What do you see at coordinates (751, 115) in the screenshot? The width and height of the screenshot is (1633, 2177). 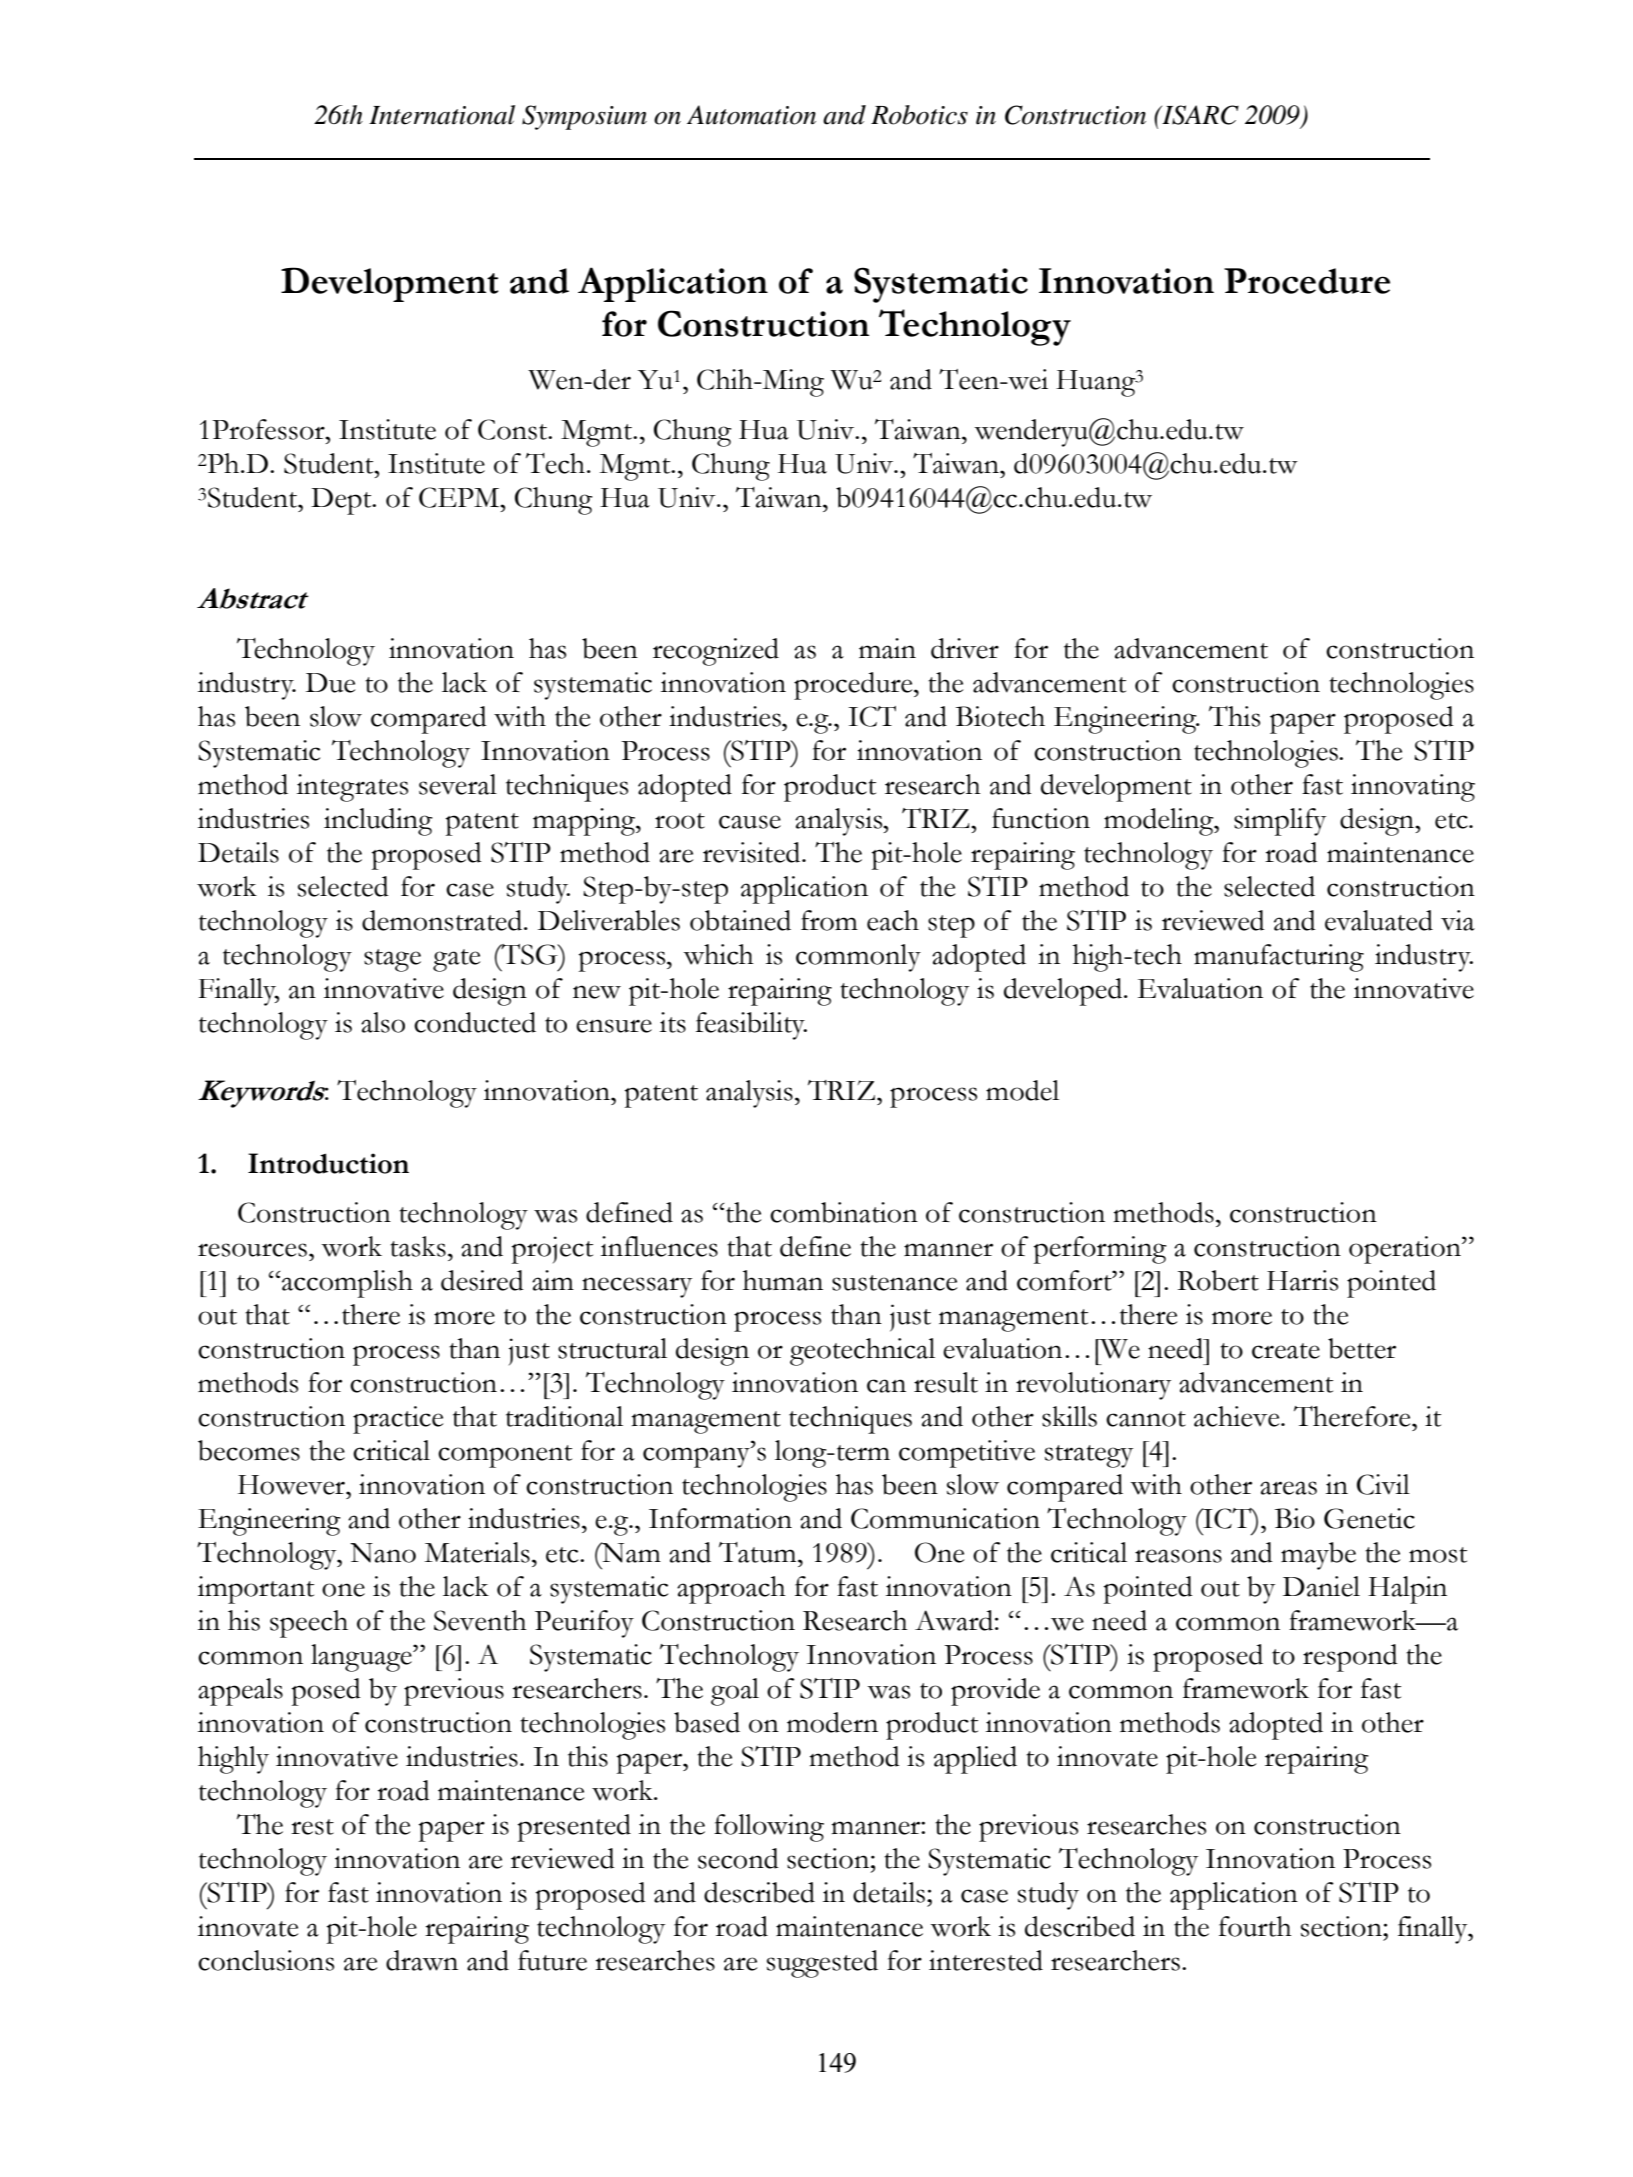 I see `Automation` at bounding box center [751, 115].
